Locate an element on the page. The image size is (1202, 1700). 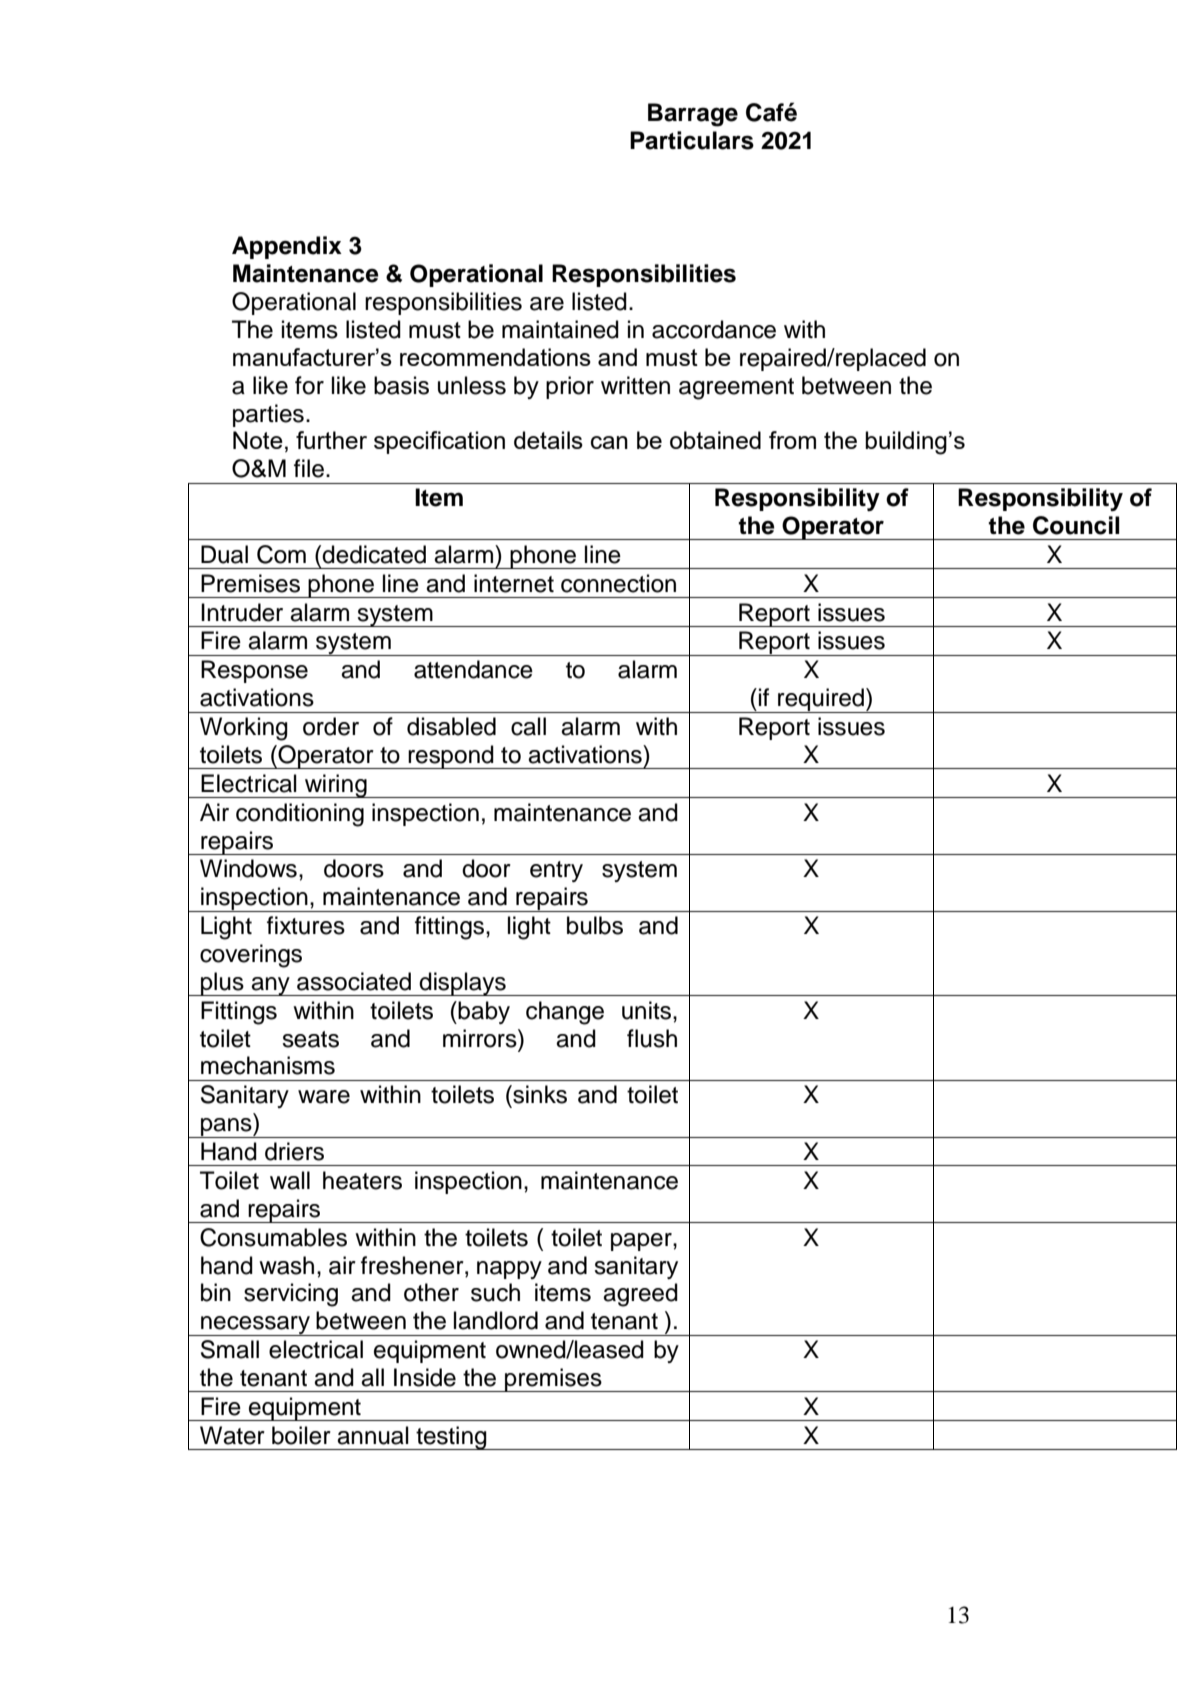
ware is located at coordinates (324, 1097).
